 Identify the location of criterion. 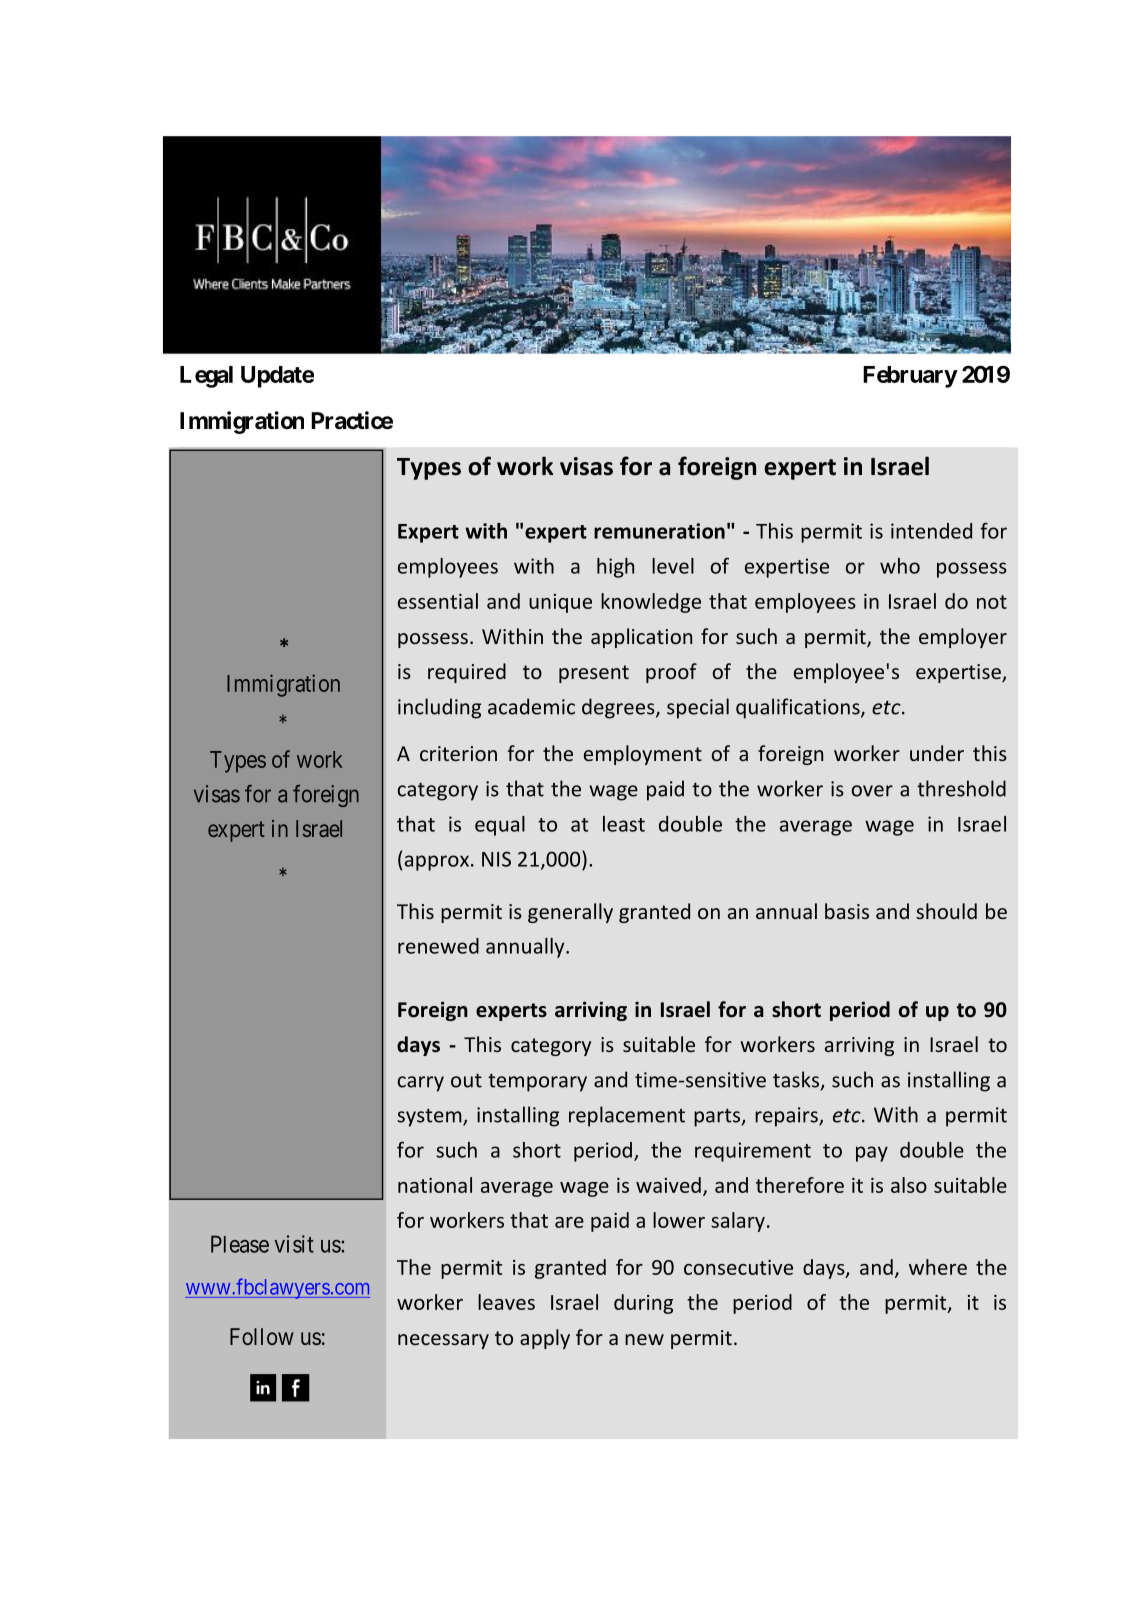
(458, 753).
